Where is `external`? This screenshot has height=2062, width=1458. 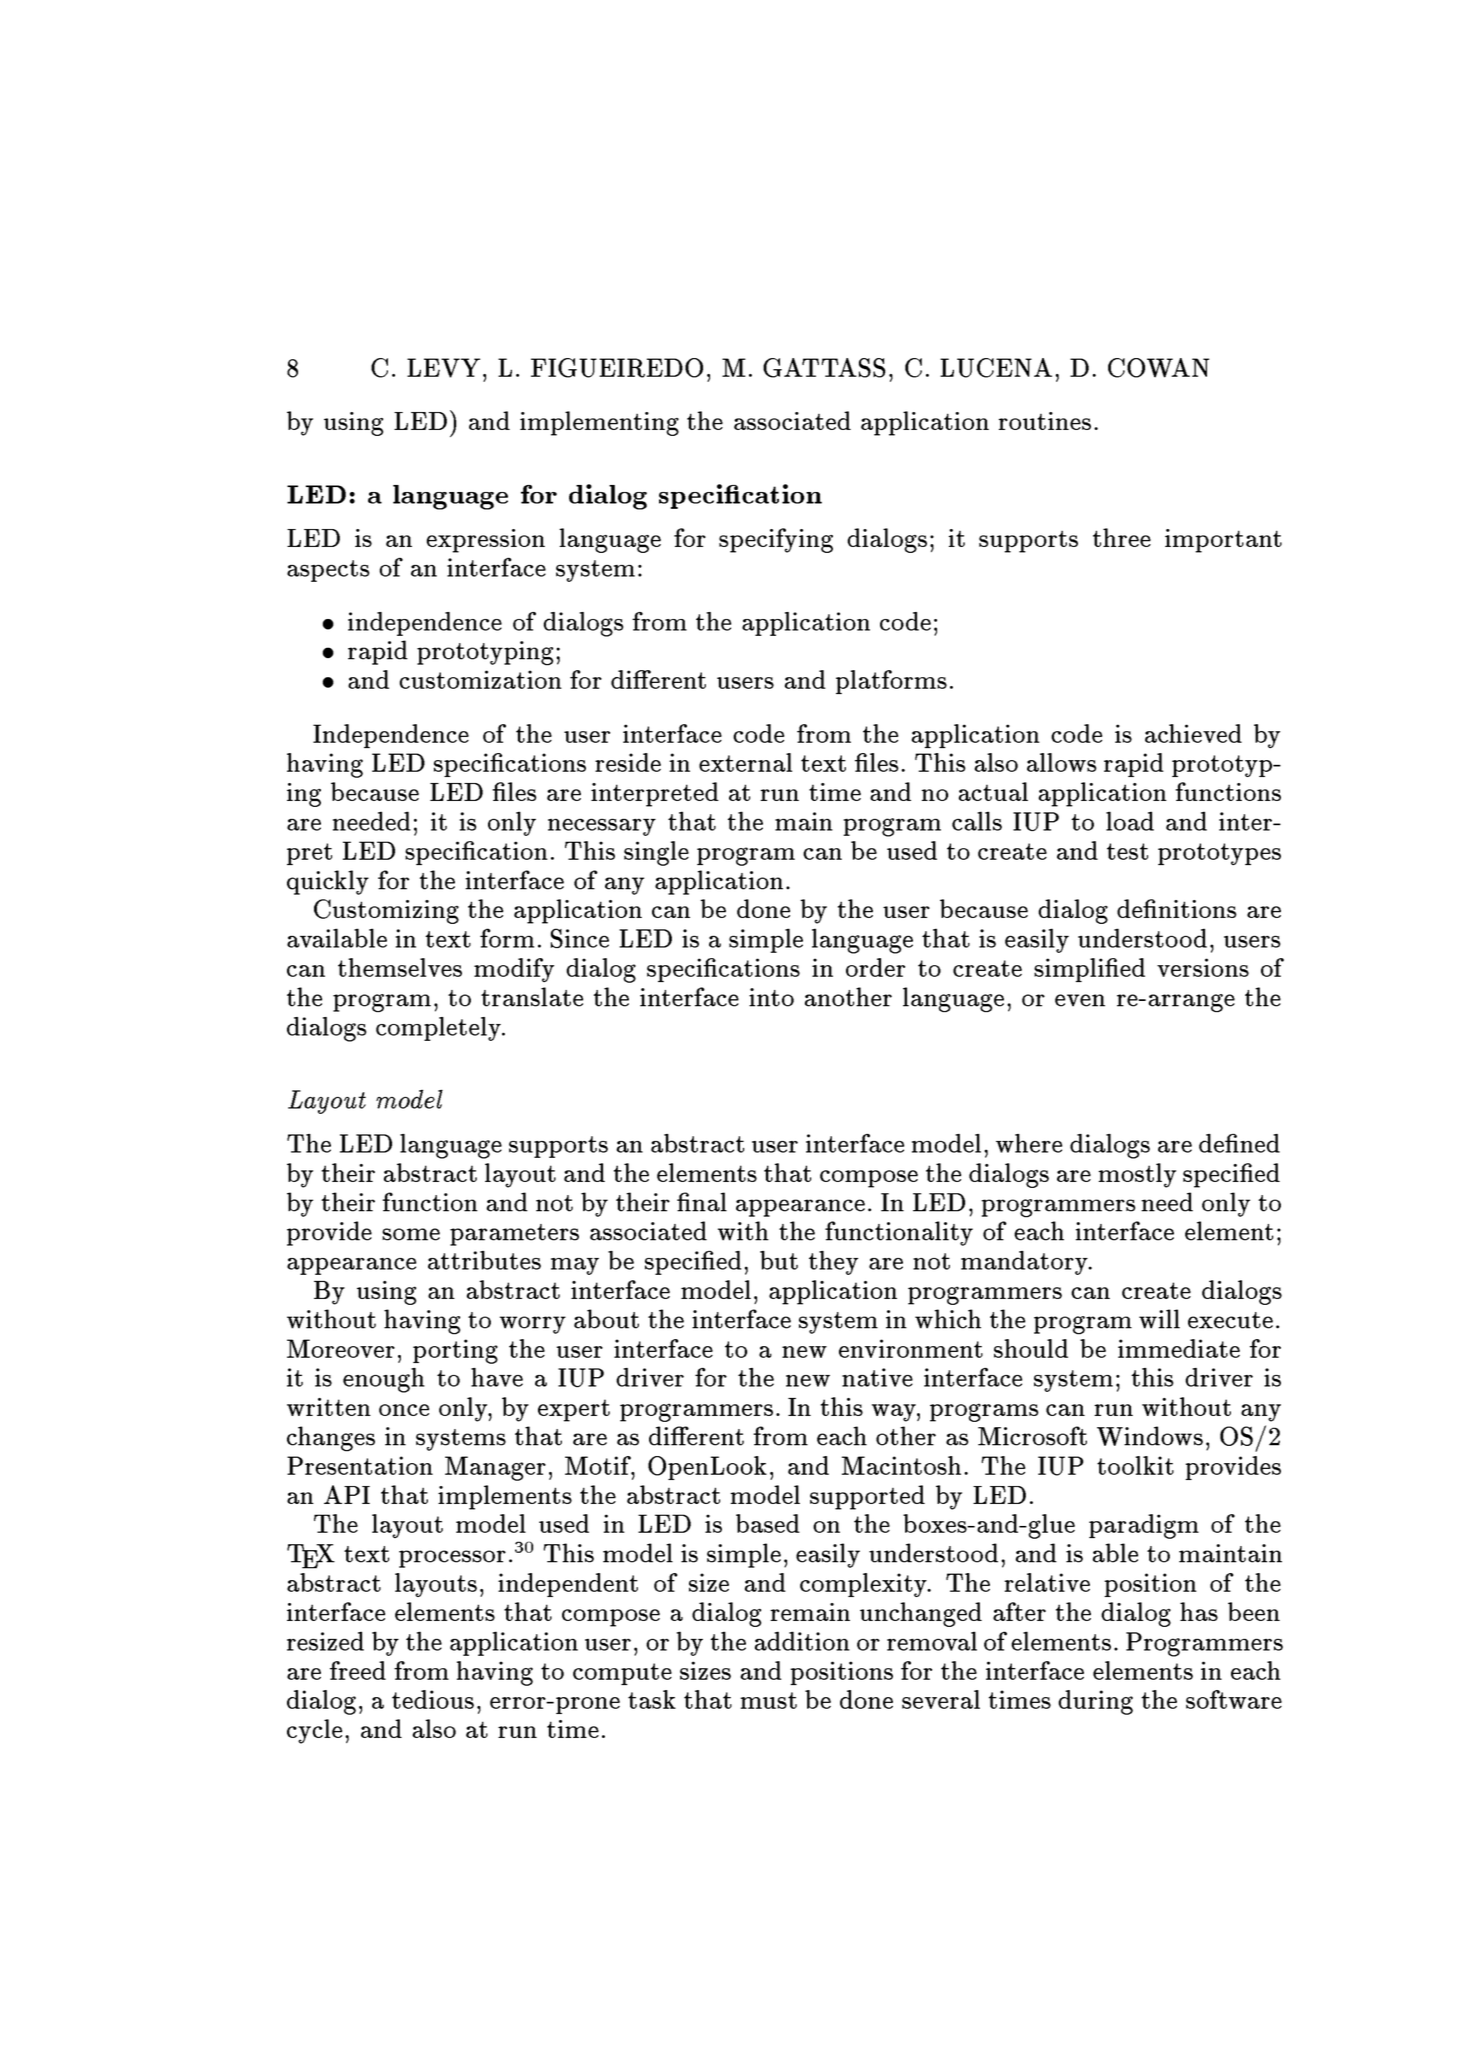
external is located at coordinates (745, 762).
